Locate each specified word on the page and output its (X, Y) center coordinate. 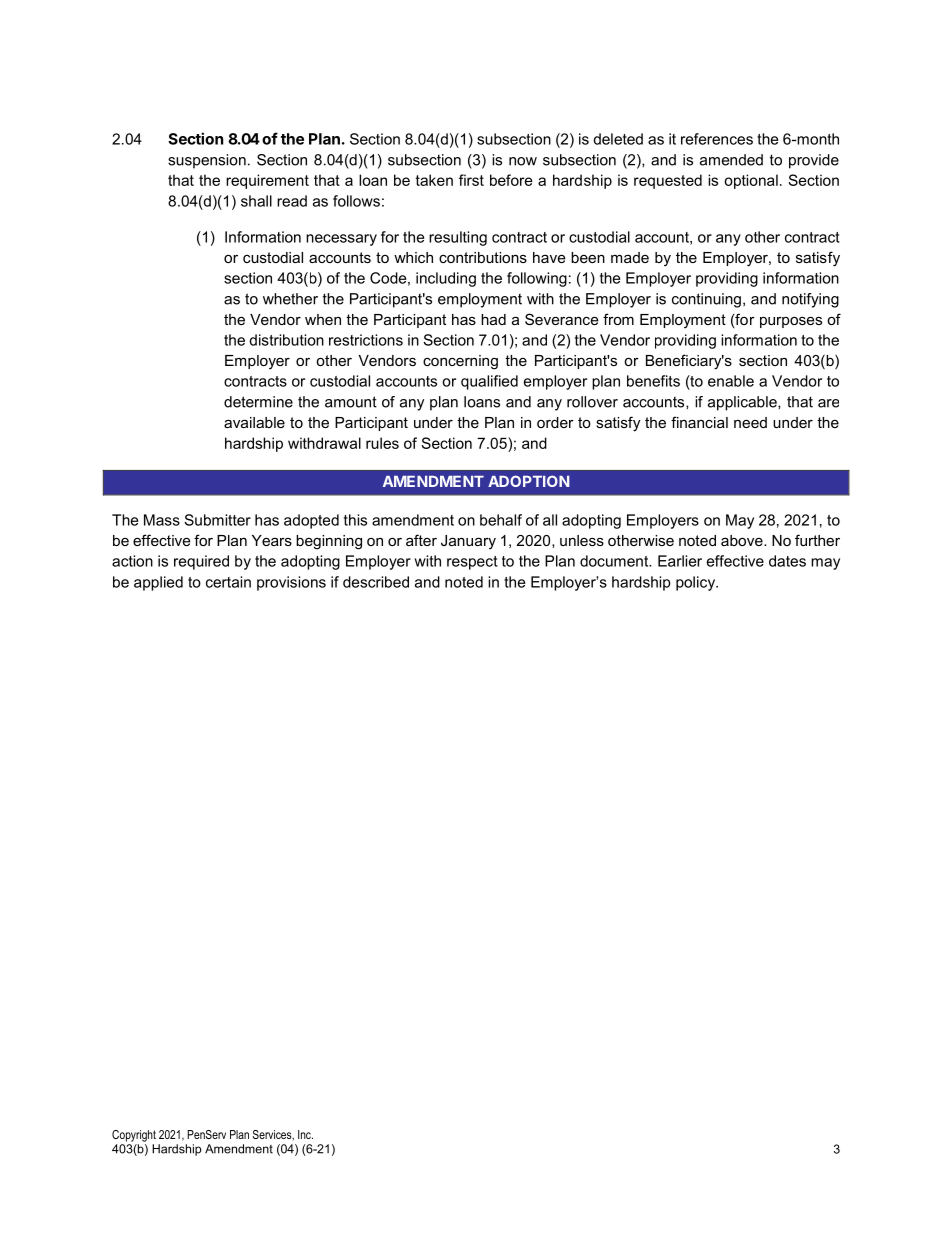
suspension (207, 161)
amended (731, 160)
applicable (743, 403)
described (376, 582)
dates (787, 561)
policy (697, 583)
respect (472, 563)
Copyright (134, 1136)
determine (258, 402)
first (471, 180)
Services (273, 1135)
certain (228, 582)
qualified (489, 382)
